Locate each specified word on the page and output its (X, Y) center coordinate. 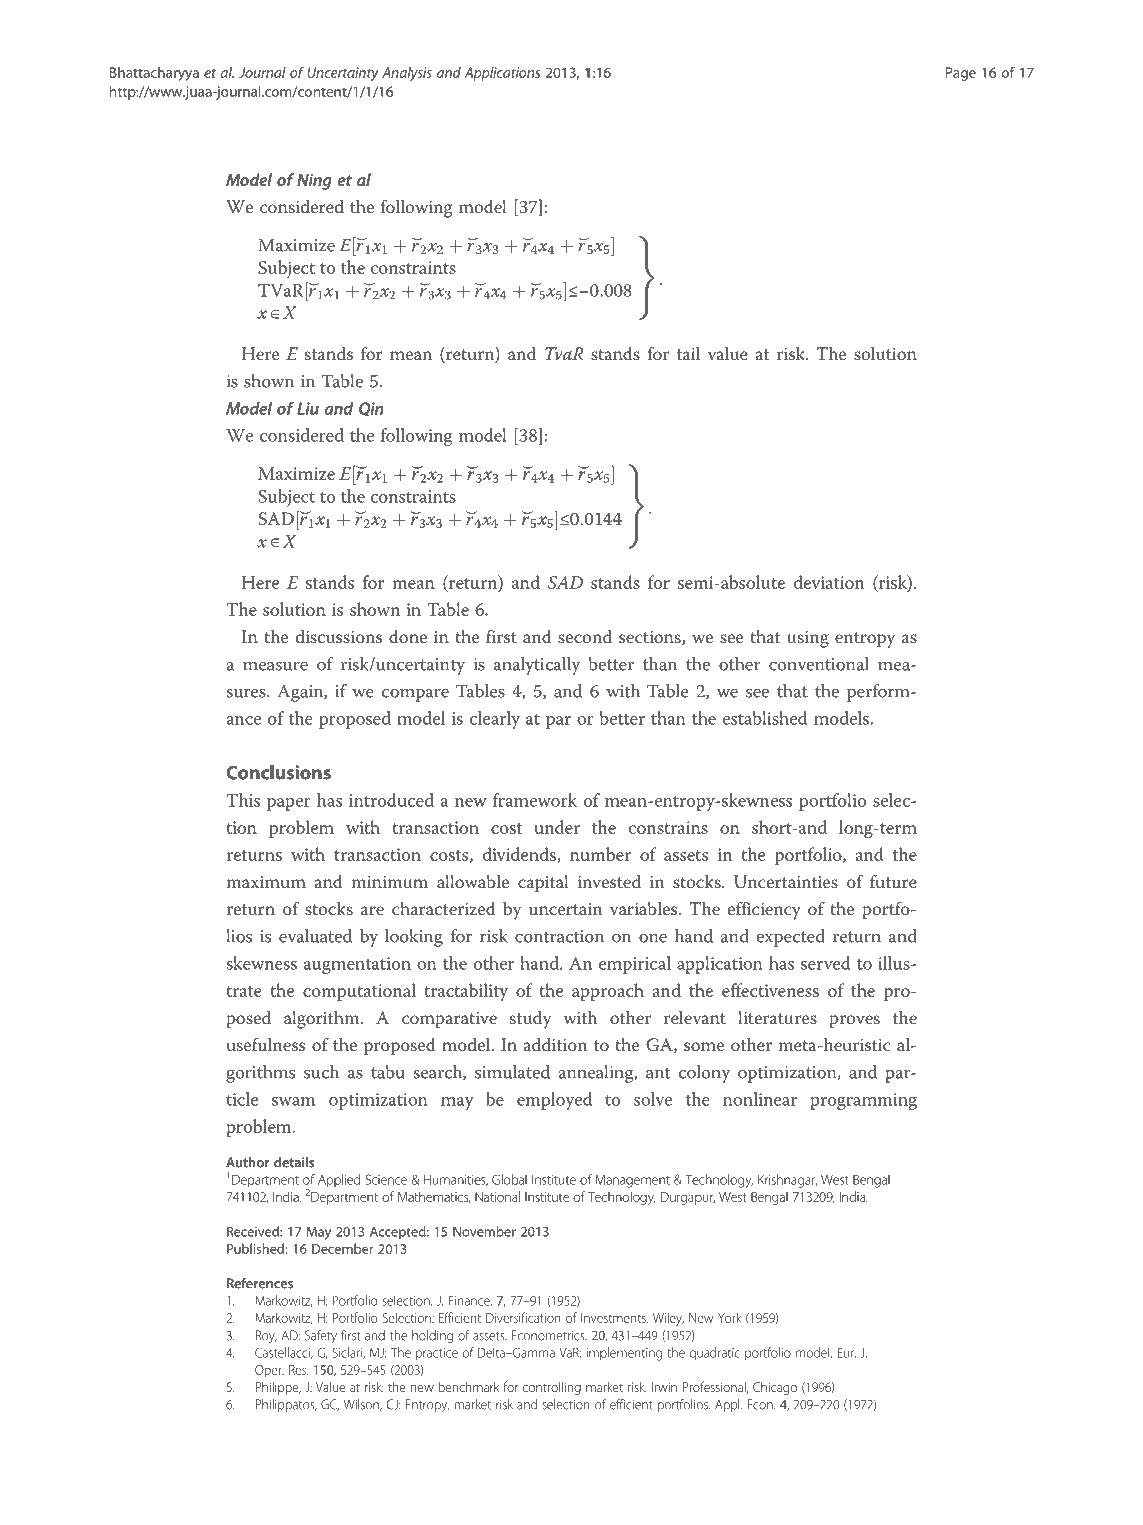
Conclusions (278, 772)
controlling (552, 1388)
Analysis (407, 74)
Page (961, 74)
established (764, 718)
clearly (494, 720)
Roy (266, 1336)
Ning (314, 182)
